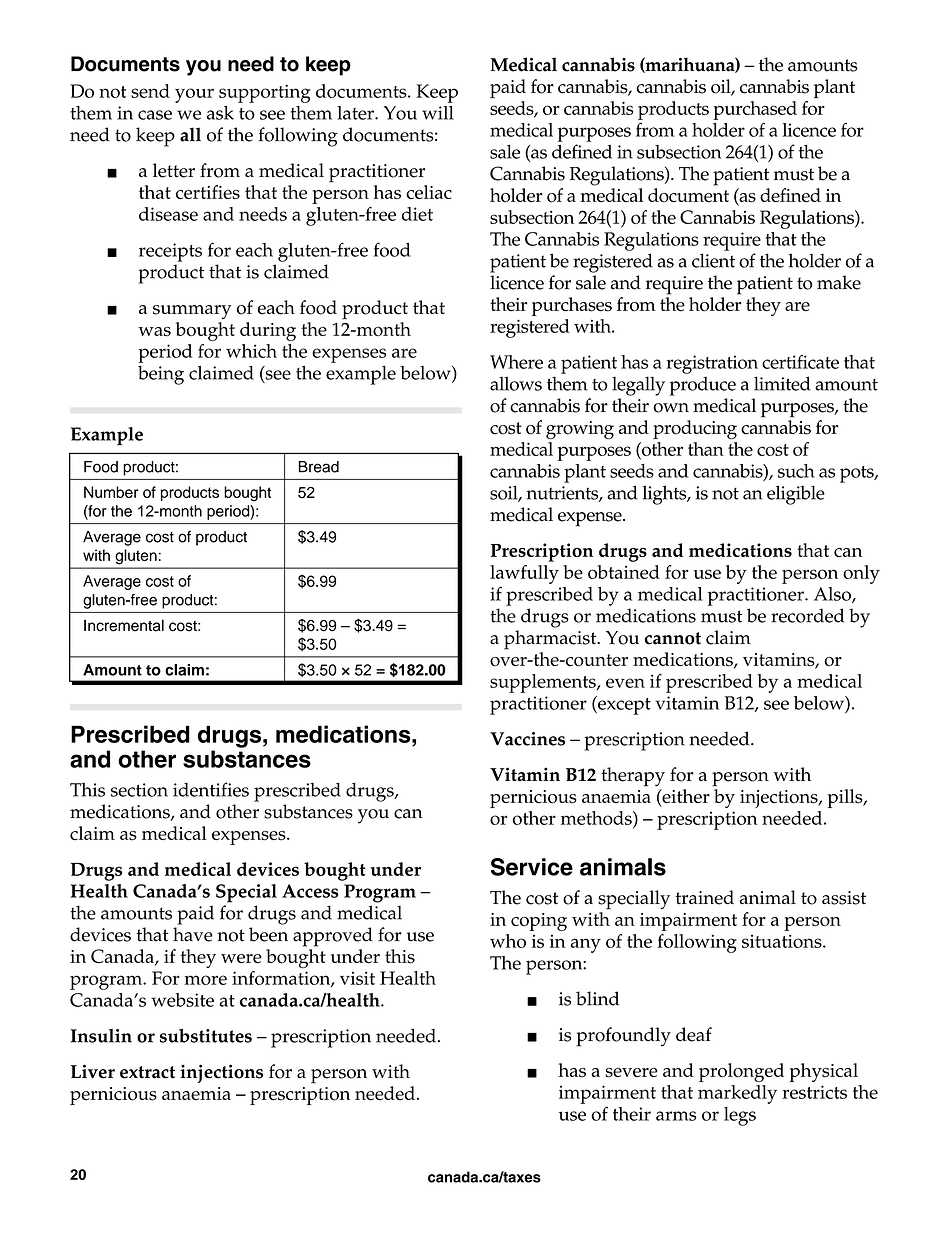 The width and height of the image is (952, 1233). Describe the element at coordinates (807, 615) in the image. I see `recorded` at that location.
